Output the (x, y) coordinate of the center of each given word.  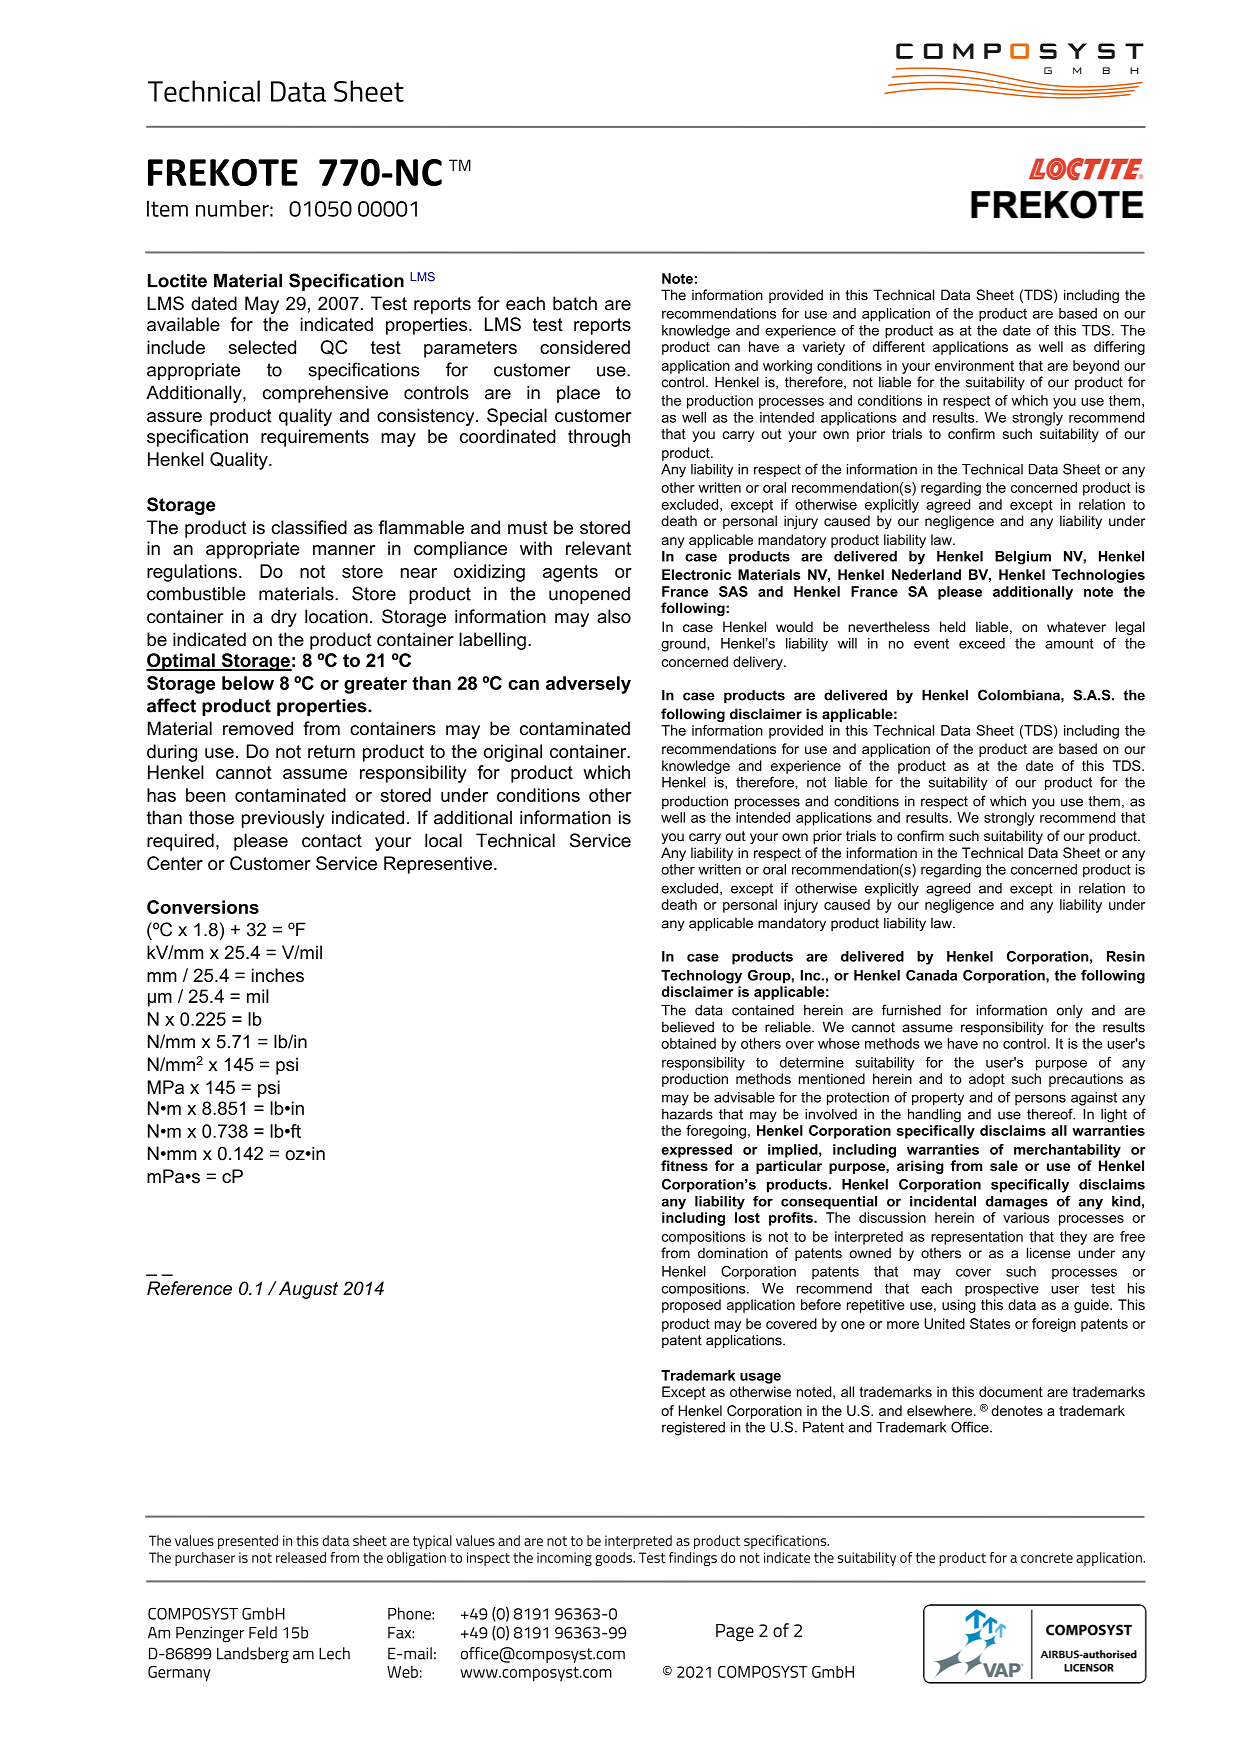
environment (974, 365)
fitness (684, 1165)
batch (575, 303)
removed (258, 728)
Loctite (177, 280)
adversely (588, 685)
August (307, 1290)
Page (735, 1633)
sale (1004, 1165)
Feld (263, 1632)
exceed (982, 643)
